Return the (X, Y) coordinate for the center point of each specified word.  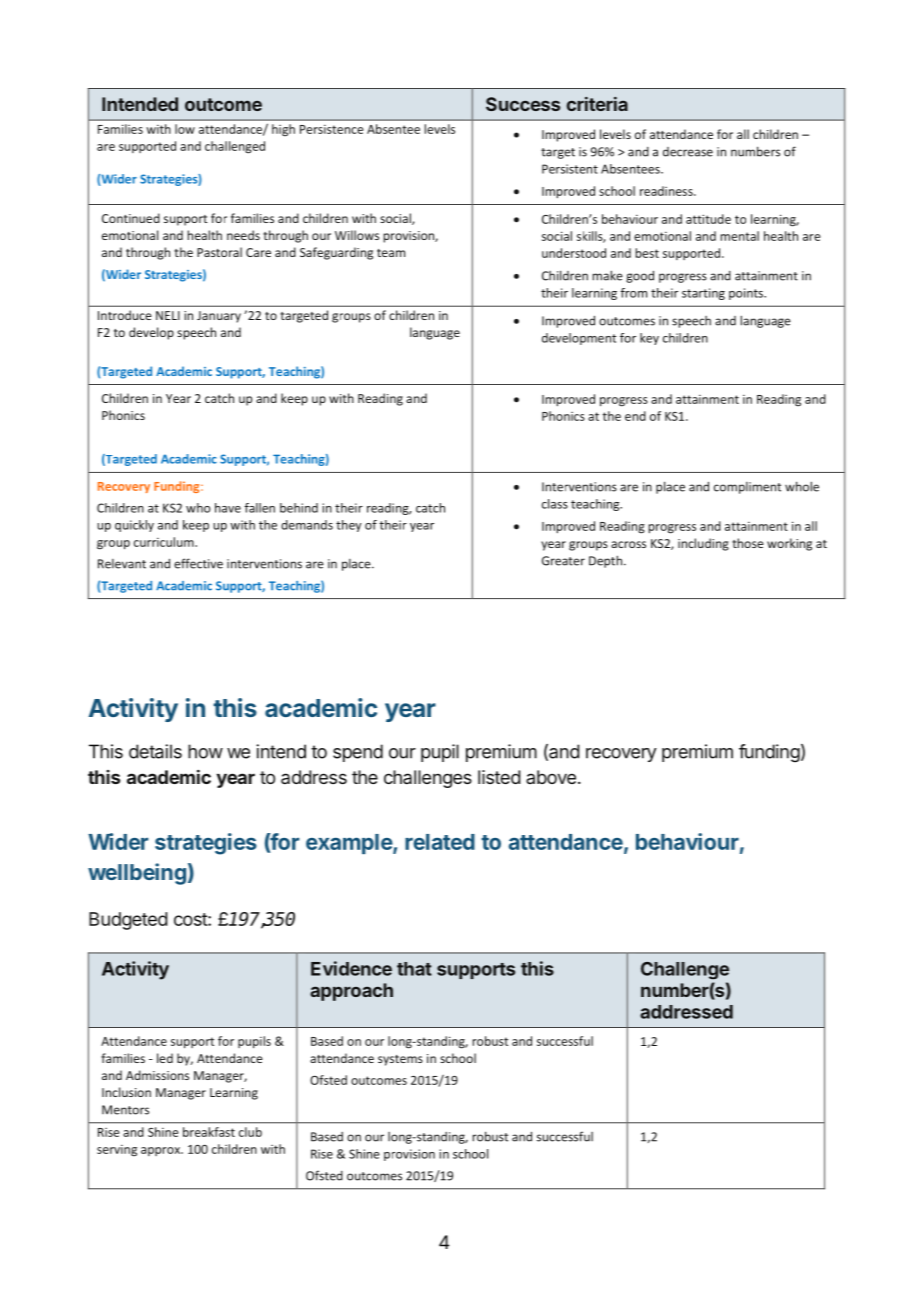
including (703, 544)
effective (198, 563)
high (283, 130)
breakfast (209, 1132)
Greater (563, 561)
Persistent (570, 169)
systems (400, 1060)
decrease (688, 152)
